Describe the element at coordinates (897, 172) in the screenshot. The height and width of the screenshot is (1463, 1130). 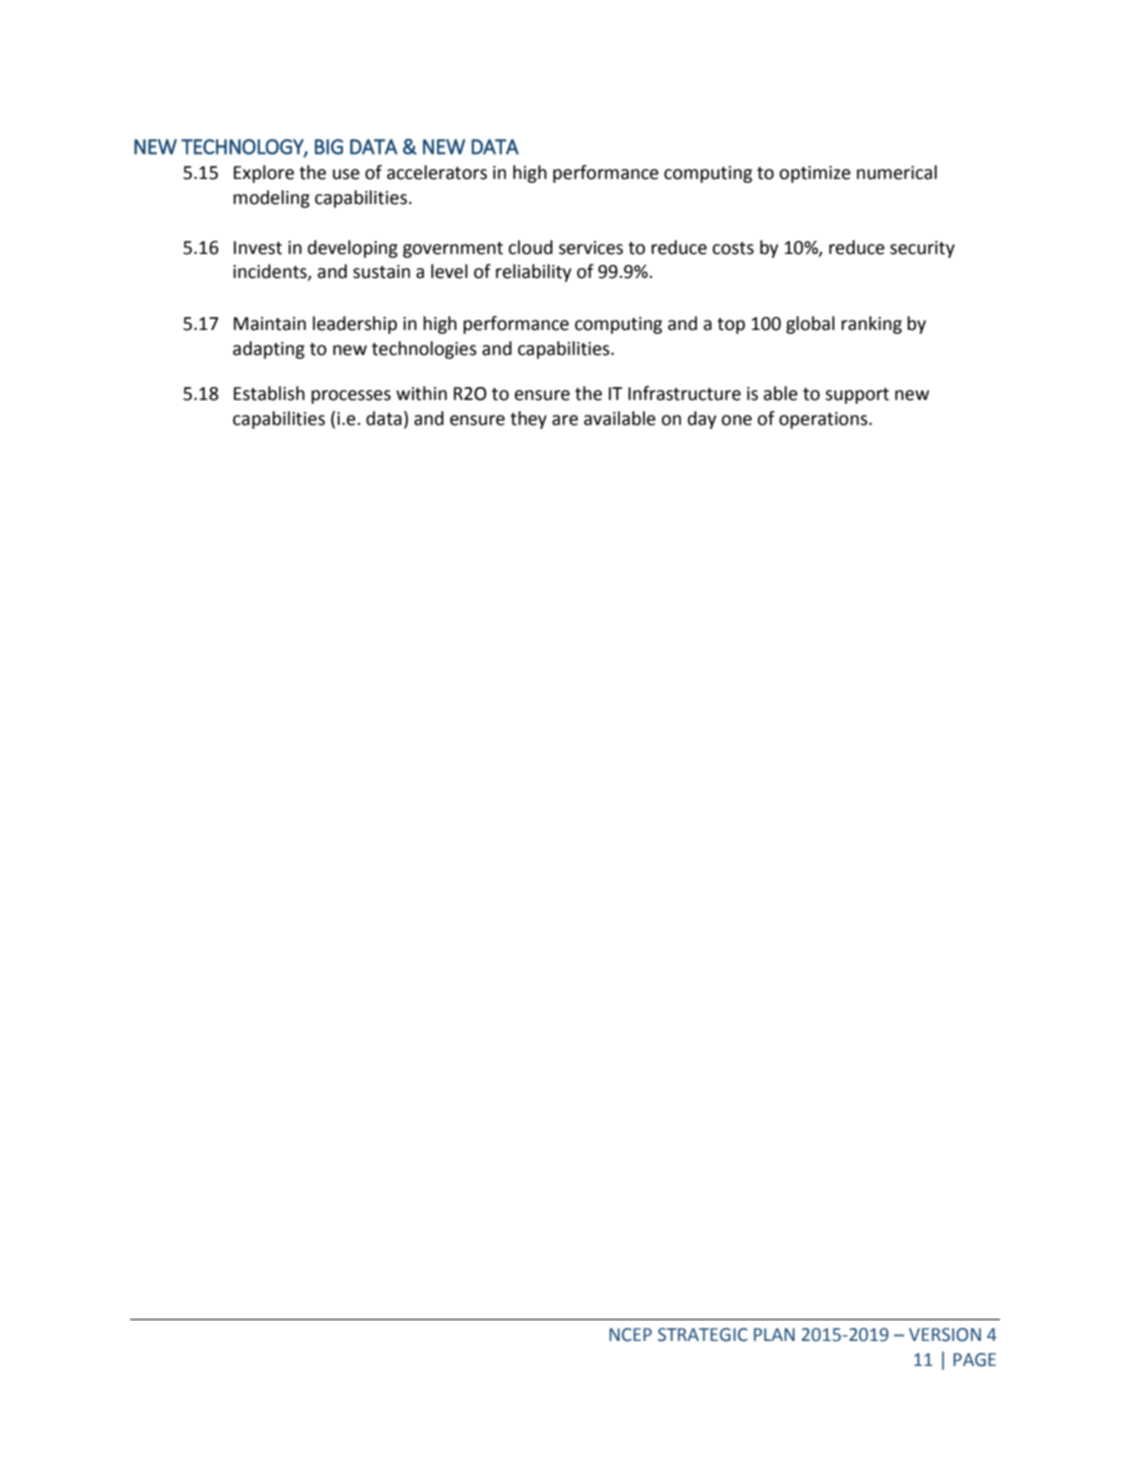
I see `numerical` at that location.
